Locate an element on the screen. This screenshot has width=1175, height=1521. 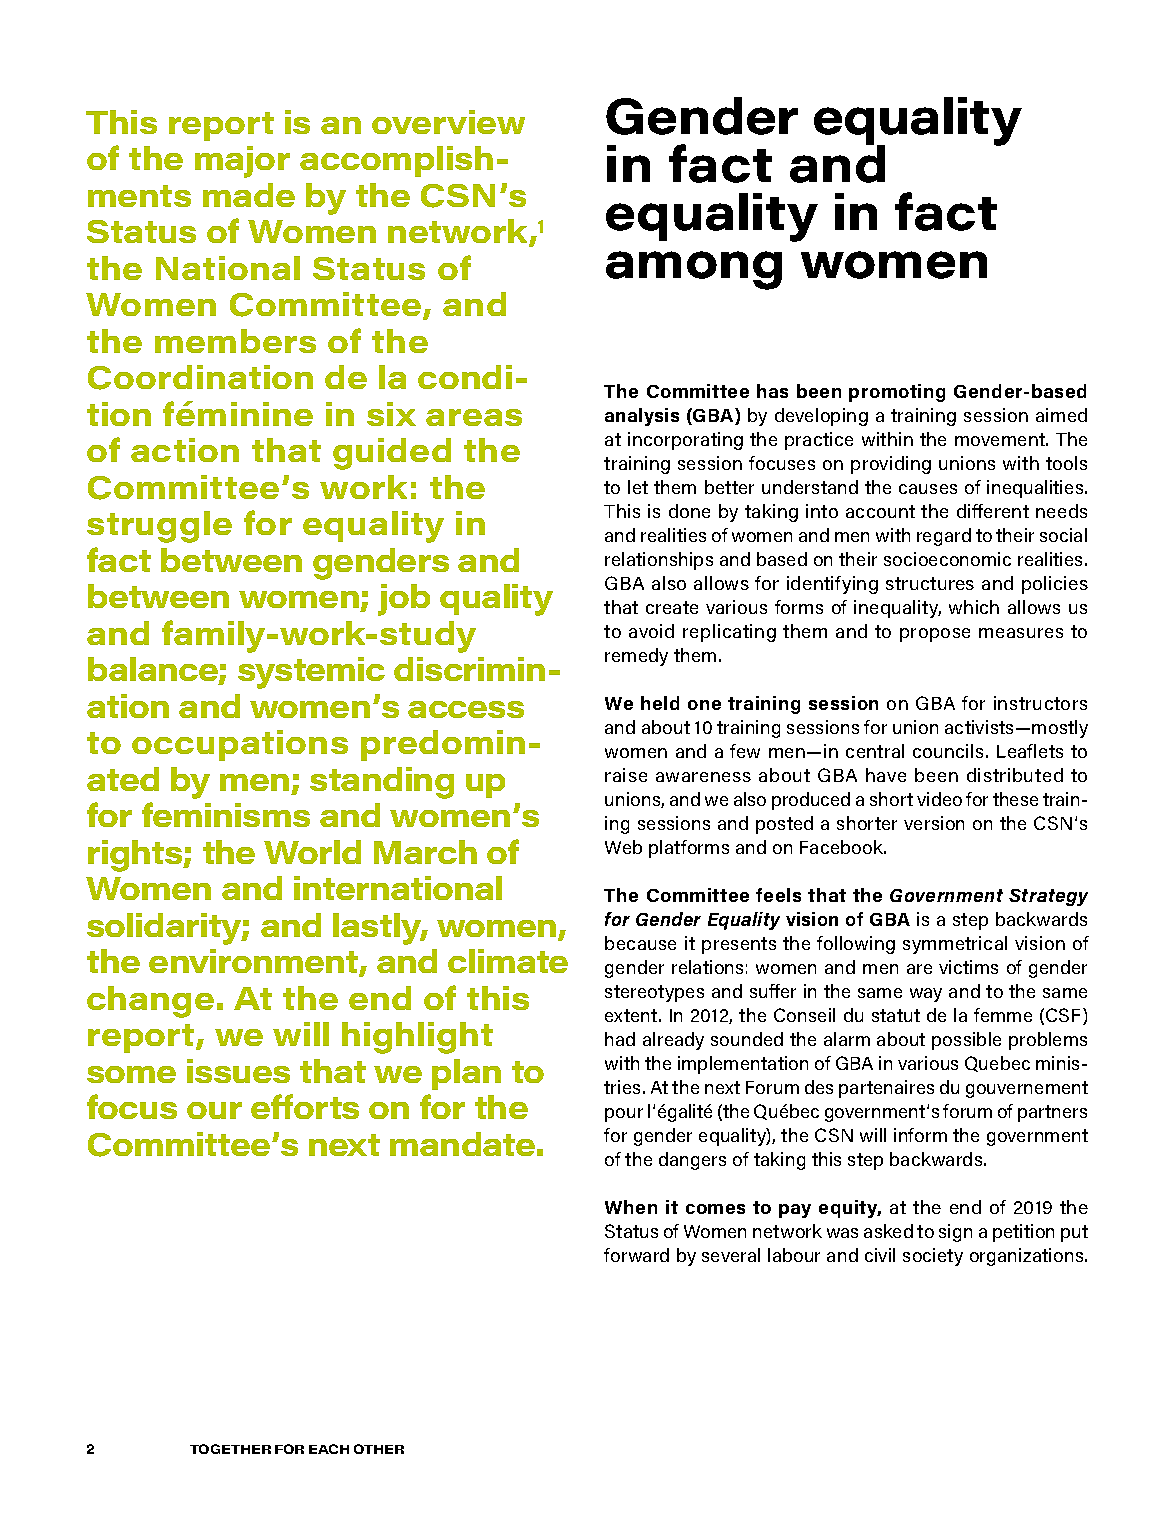
major is located at coordinates (242, 162).
